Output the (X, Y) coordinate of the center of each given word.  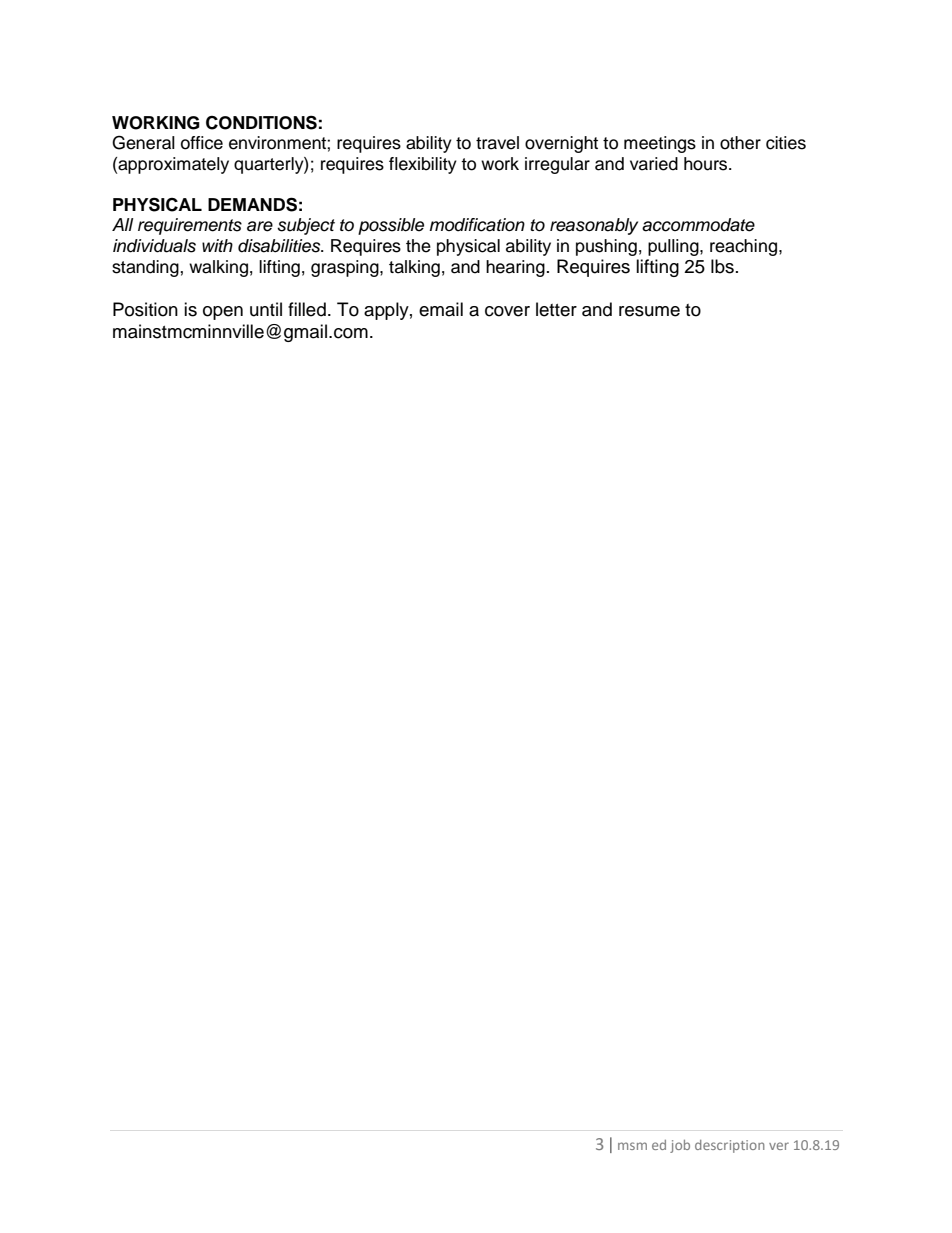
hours (707, 164)
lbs (722, 266)
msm (632, 1146)
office (202, 143)
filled (307, 309)
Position (145, 309)
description (730, 1146)
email (441, 309)
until (266, 309)
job (680, 1146)
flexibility (423, 165)
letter (556, 309)
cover (507, 311)
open (223, 313)
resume (649, 311)
